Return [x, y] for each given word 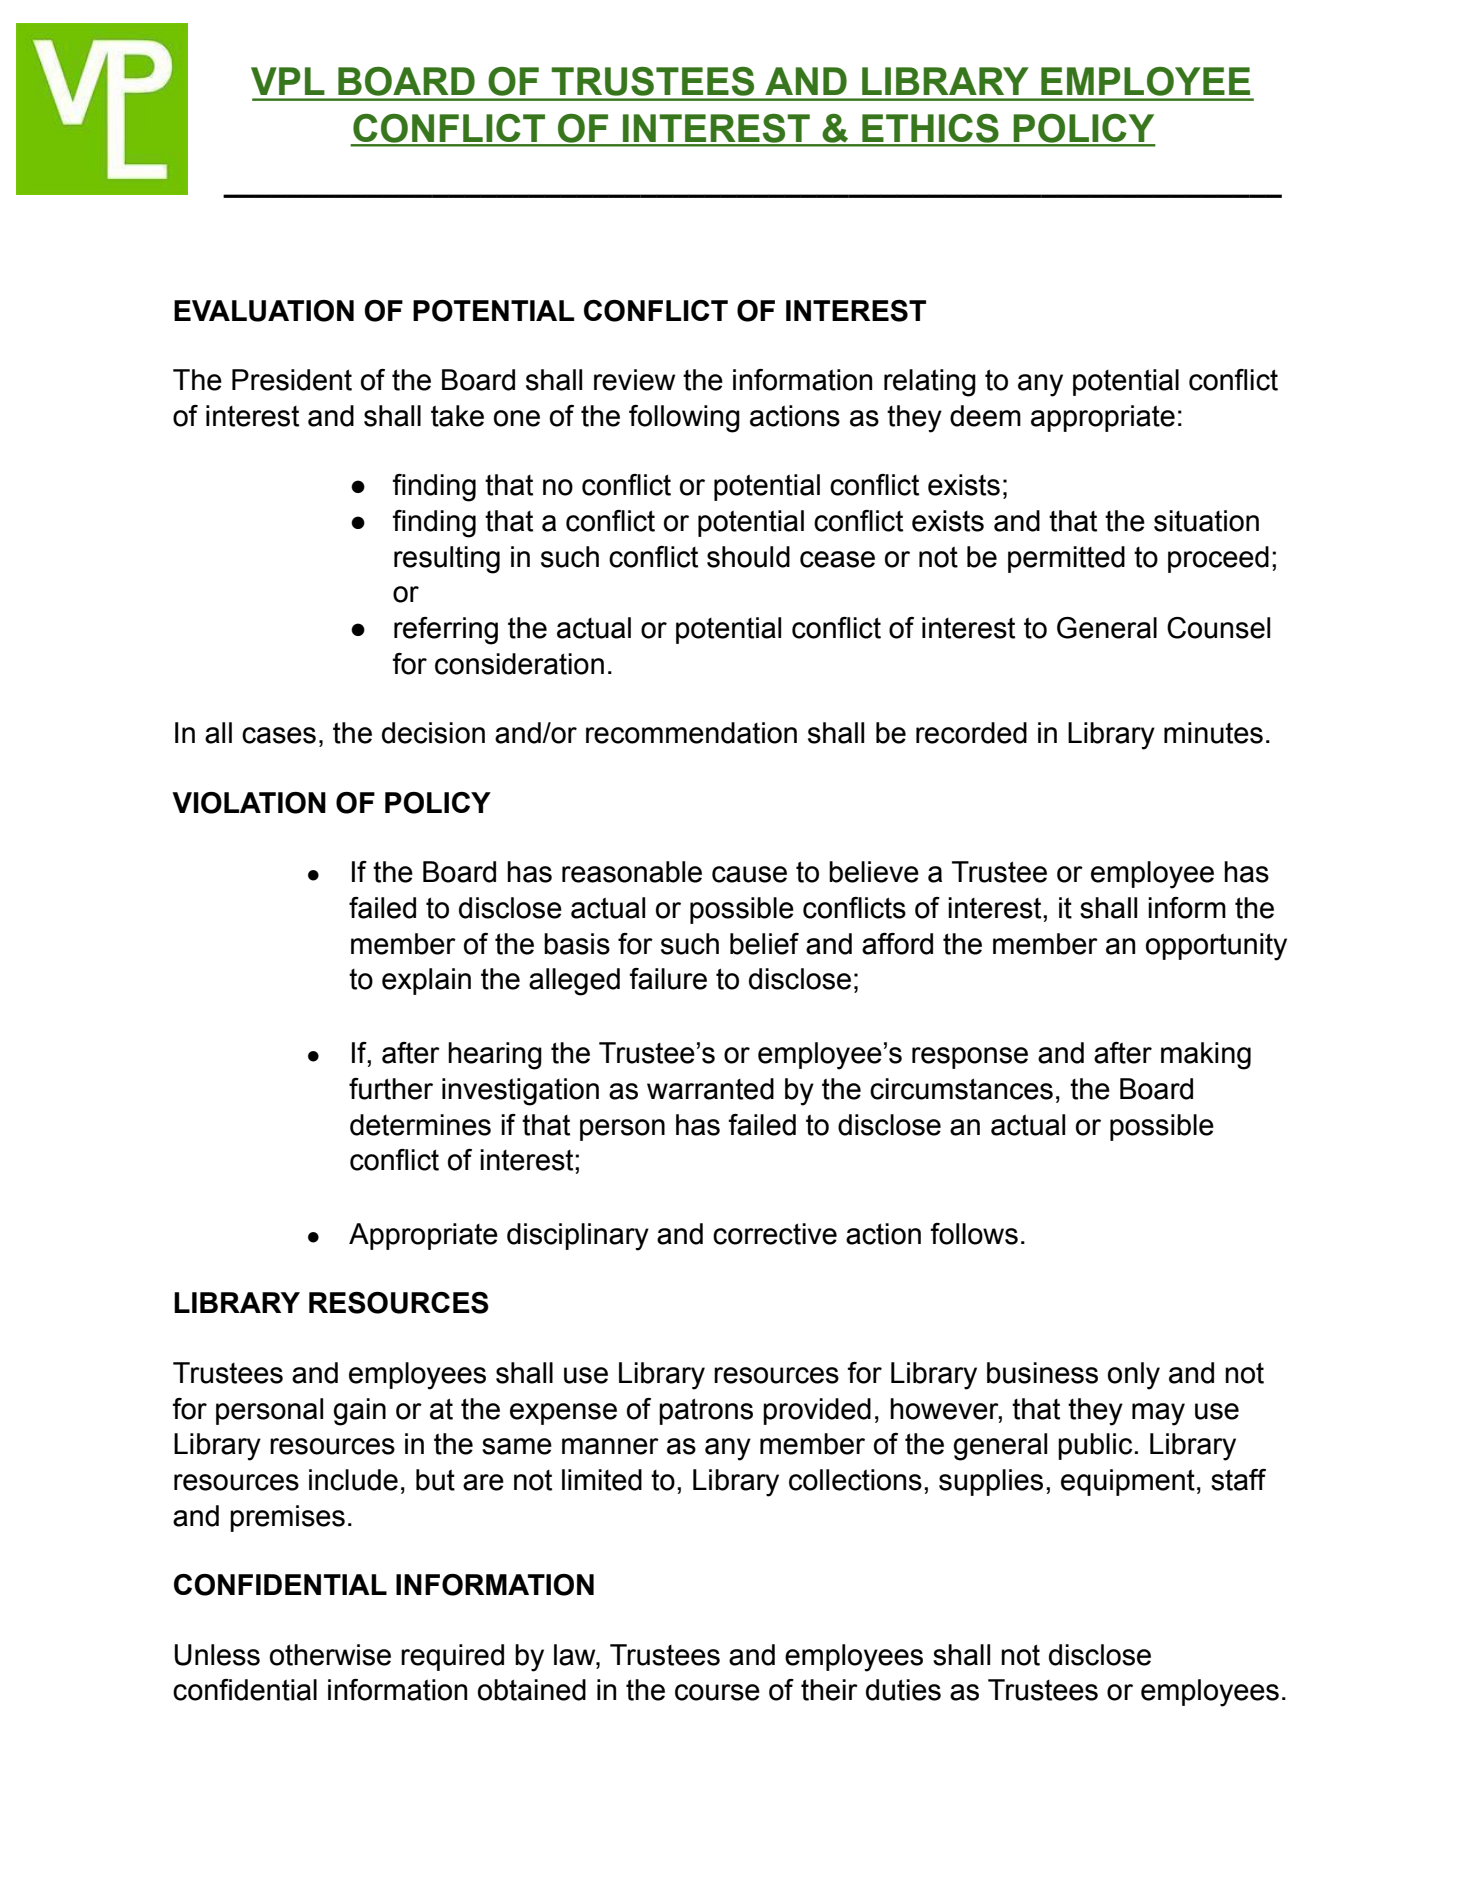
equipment [1128, 1482]
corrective [775, 1234]
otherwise [330, 1655]
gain [360, 1412]
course [717, 1692]
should [748, 557]
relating [930, 383]
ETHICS [930, 129]
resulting [447, 560]
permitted [1066, 559]
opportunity [1216, 947]
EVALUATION [264, 311]
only [1134, 1376]
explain [426, 981]
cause [749, 874]
